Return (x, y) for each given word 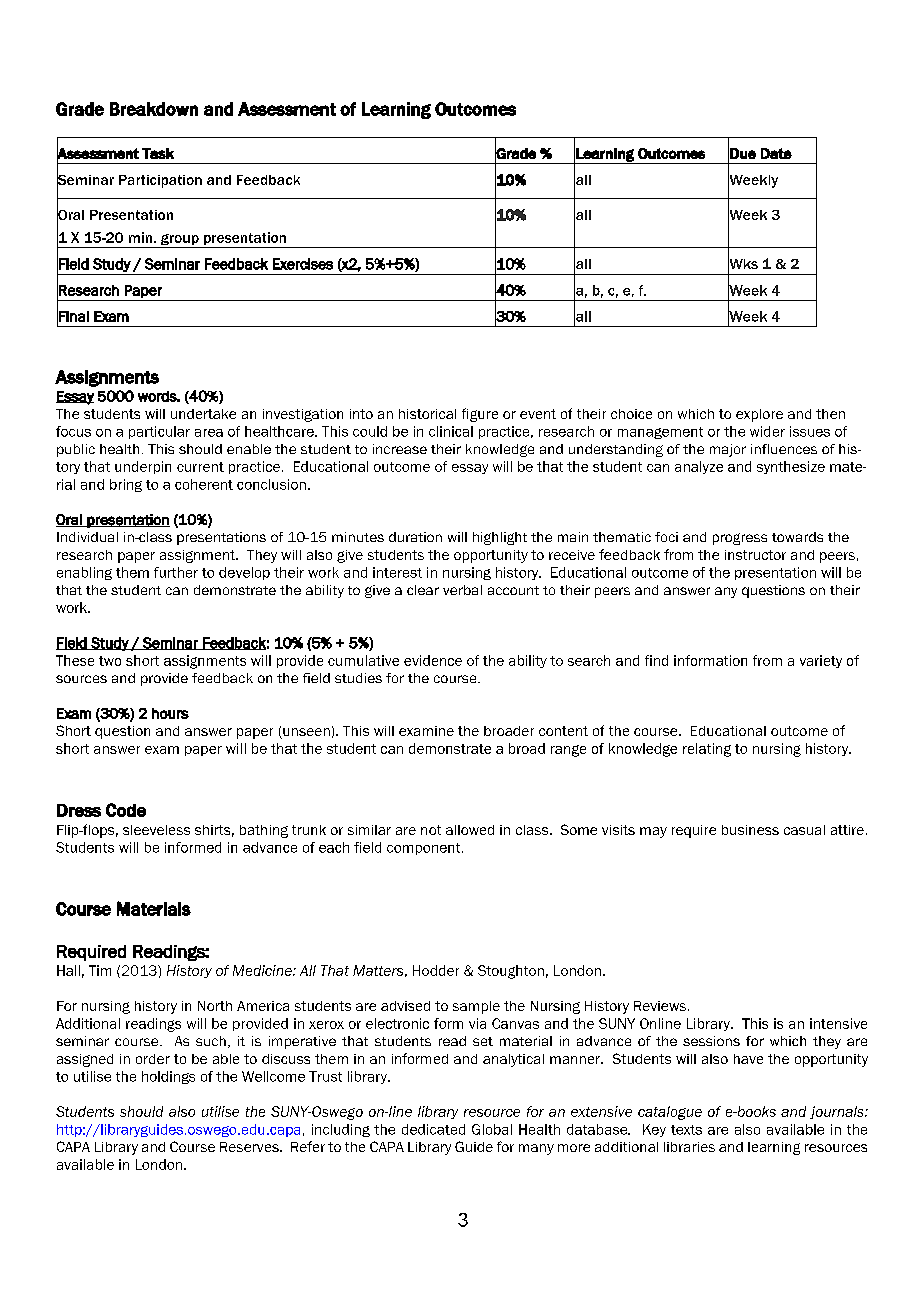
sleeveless (156, 830)
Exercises (303, 264)
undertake (203, 414)
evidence (433, 660)
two (110, 661)
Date (776, 153)
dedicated (433, 1129)
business (750, 830)
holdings (168, 1077)
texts (686, 1130)
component (425, 849)
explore (759, 415)
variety (821, 661)
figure (480, 415)
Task (158, 153)
